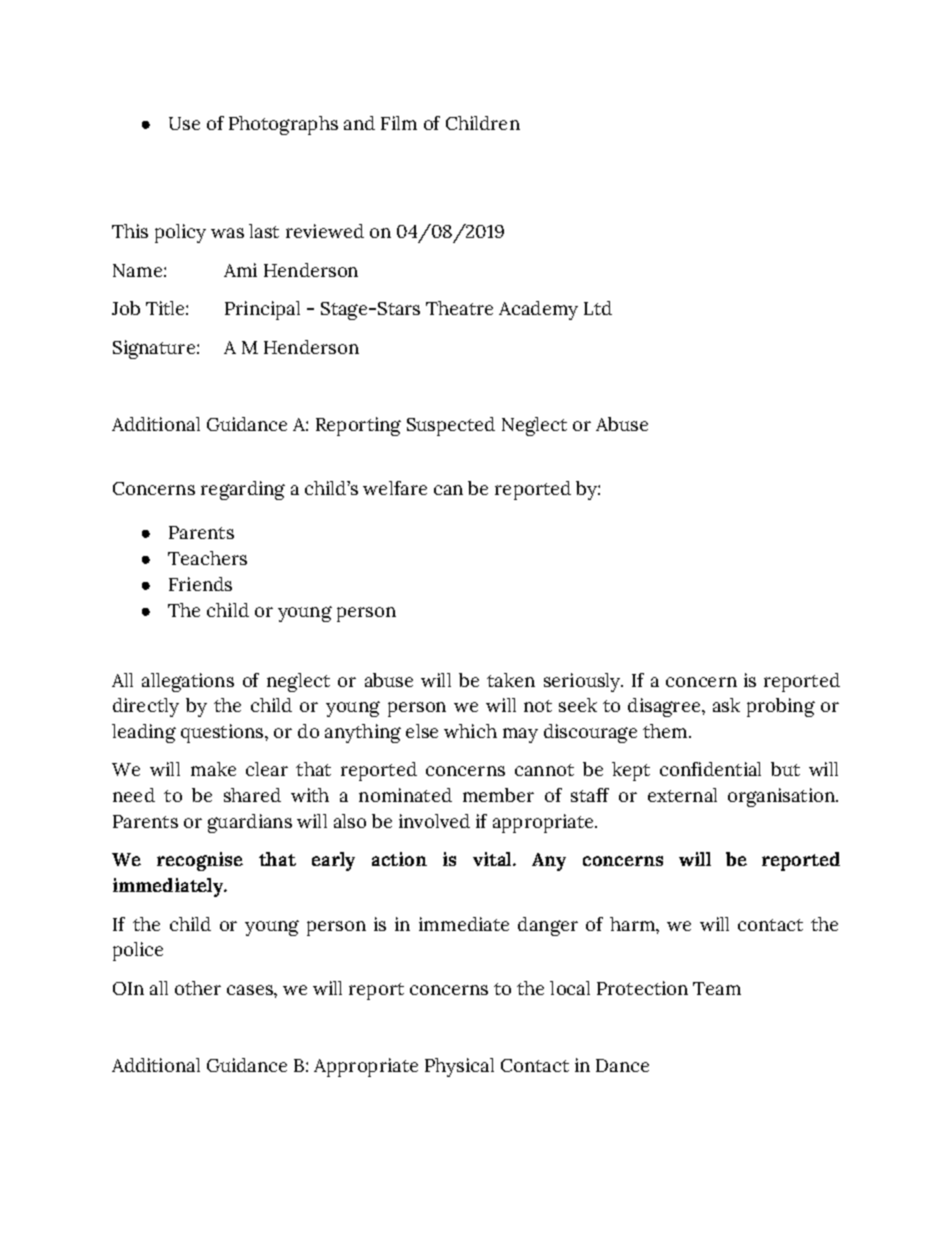 The width and height of the document is (952, 1233). What do you see at coordinates (598, 308) in the document?
I see `Ltd` at bounding box center [598, 308].
